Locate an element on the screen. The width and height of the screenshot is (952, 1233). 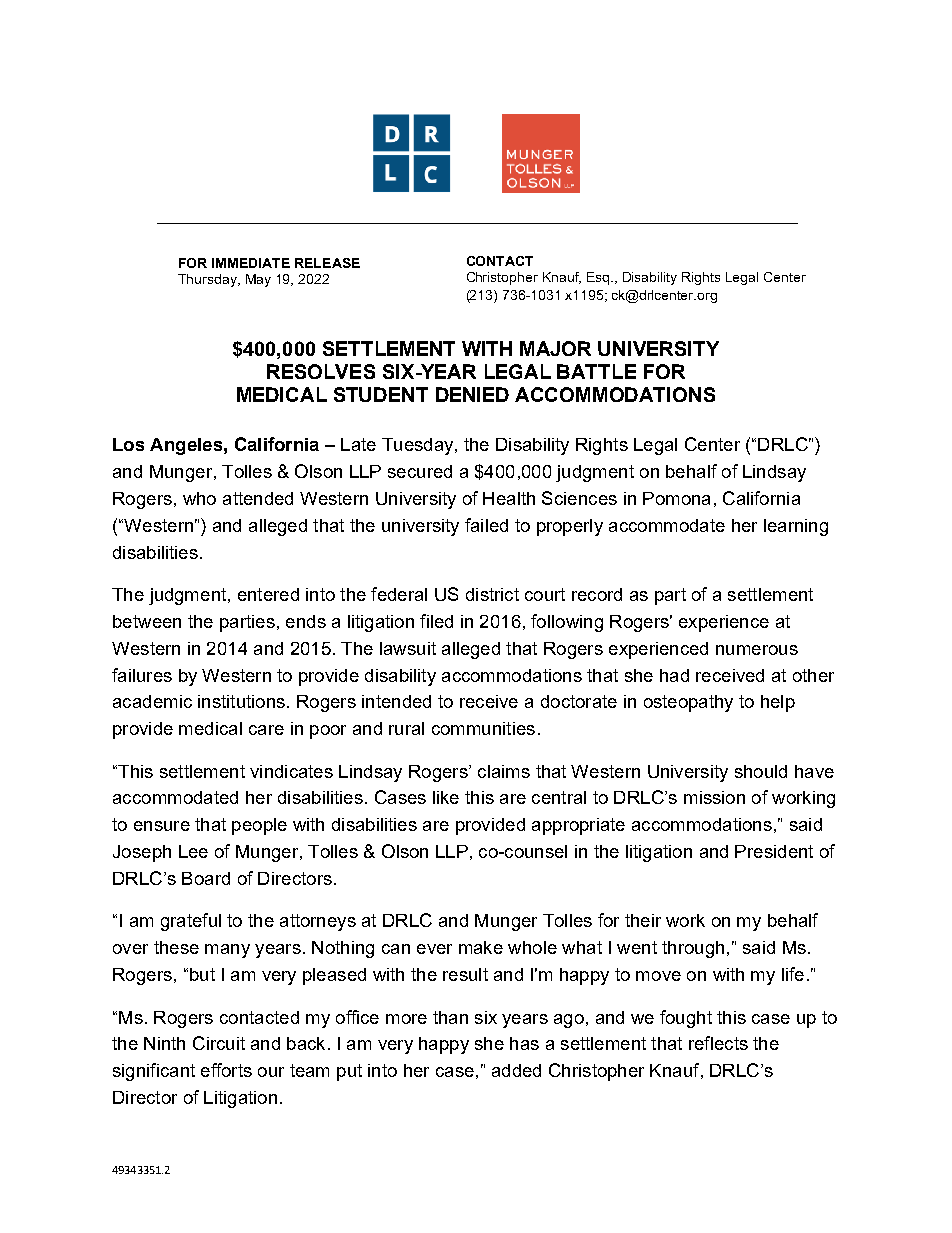
Esq is located at coordinates (599, 278).
